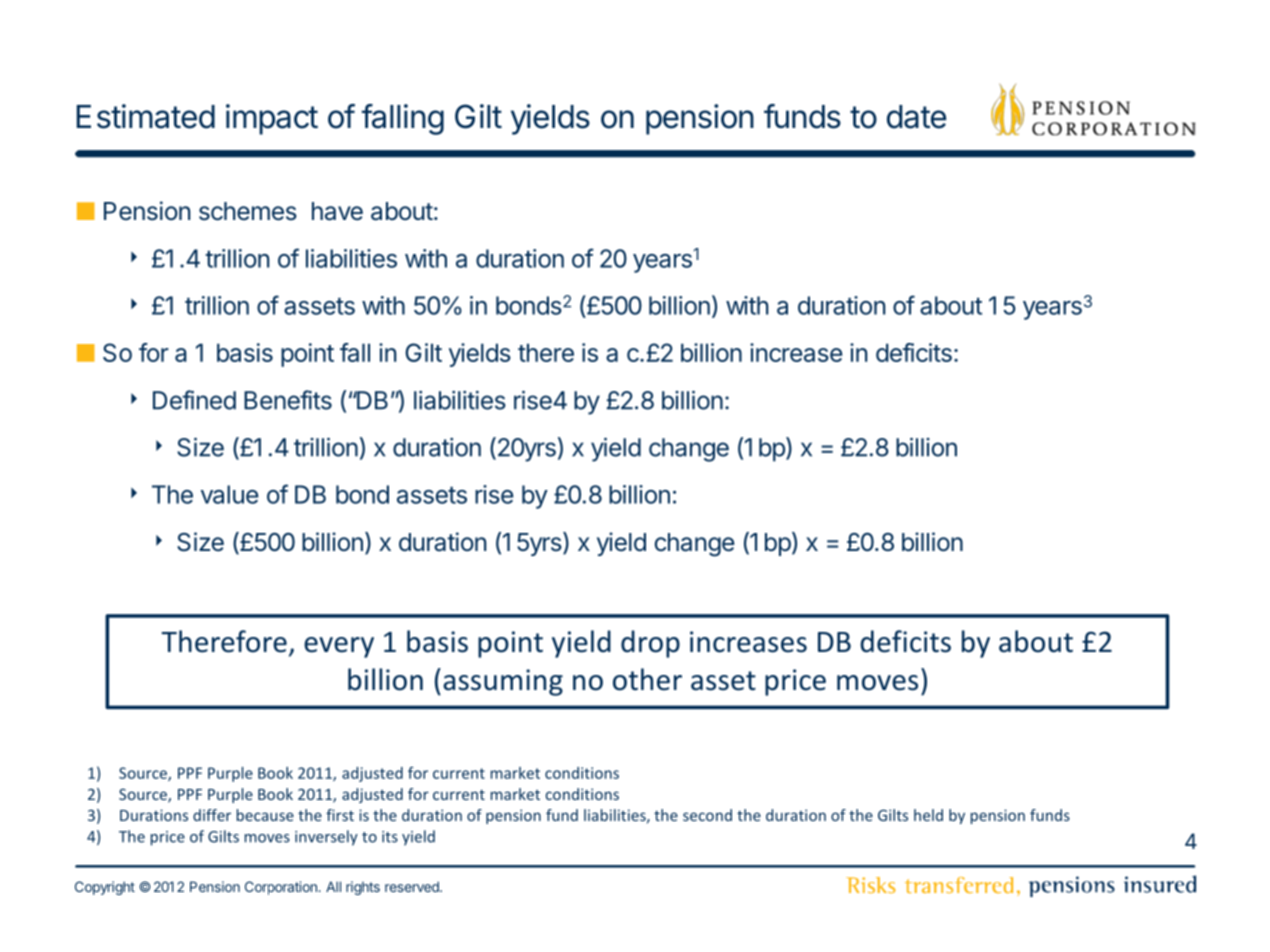 The image size is (1270, 952). What do you see at coordinates (650, 644) in the document?
I see `drop` at bounding box center [650, 644].
